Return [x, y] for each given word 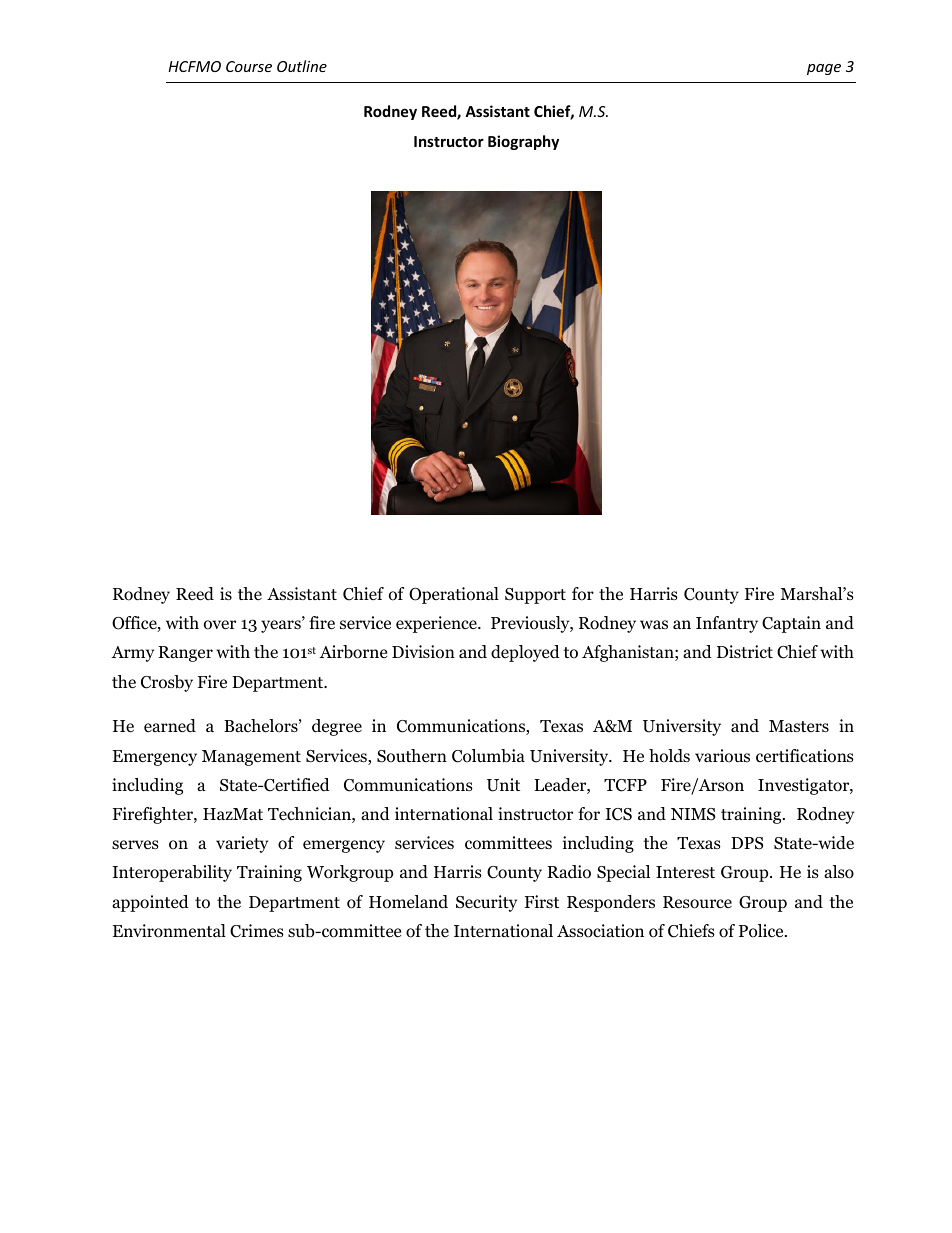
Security [486, 903]
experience [437, 624]
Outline [302, 66]
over [220, 625]
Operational [454, 595]
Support [535, 596]
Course [249, 66]
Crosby [167, 683]
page [824, 69]
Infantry [727, 624]
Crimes [257, 931]
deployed [525, 653]
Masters [799, 726]
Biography [523, 142]
